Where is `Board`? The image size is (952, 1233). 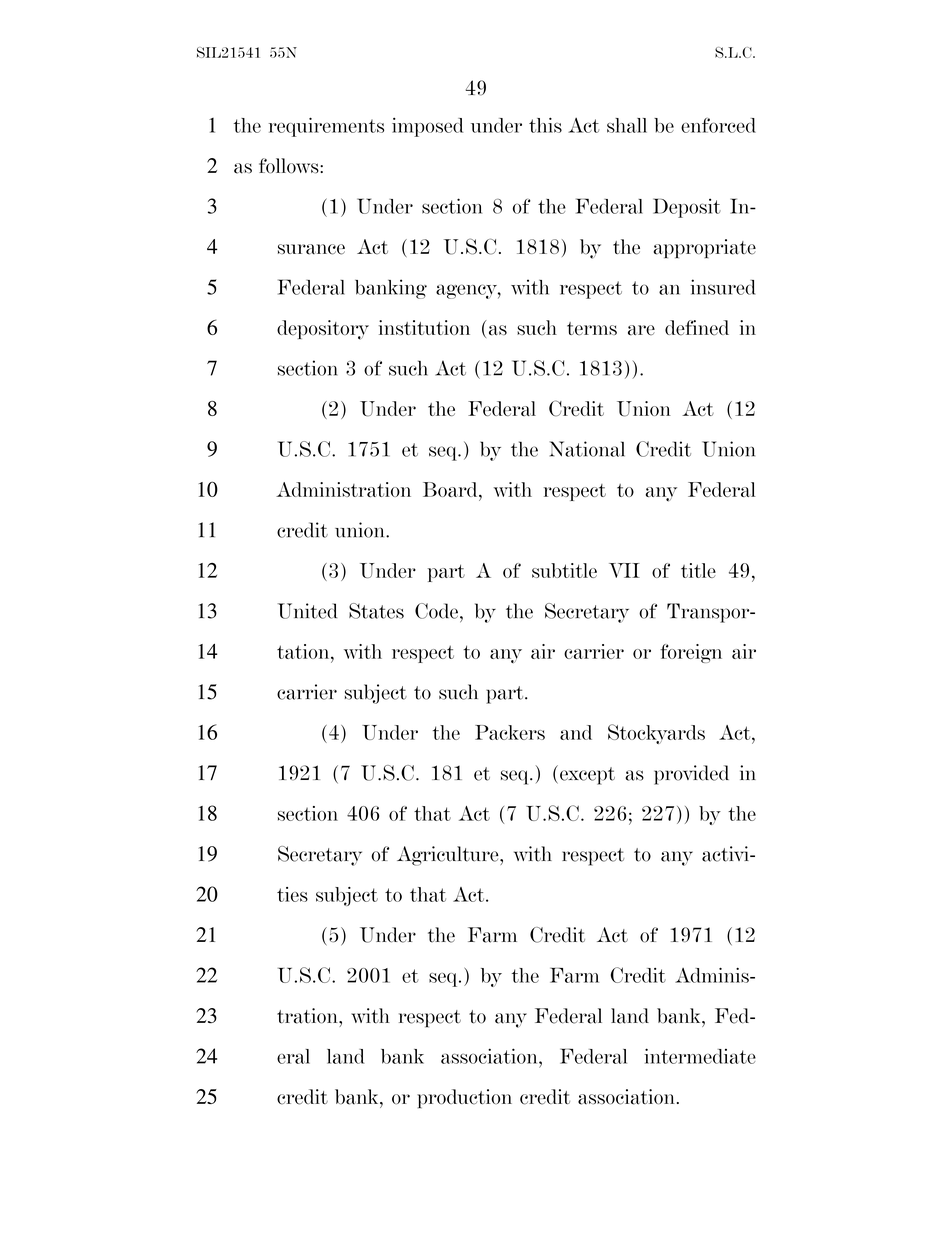
Board is located at coordinates (451, 489).
